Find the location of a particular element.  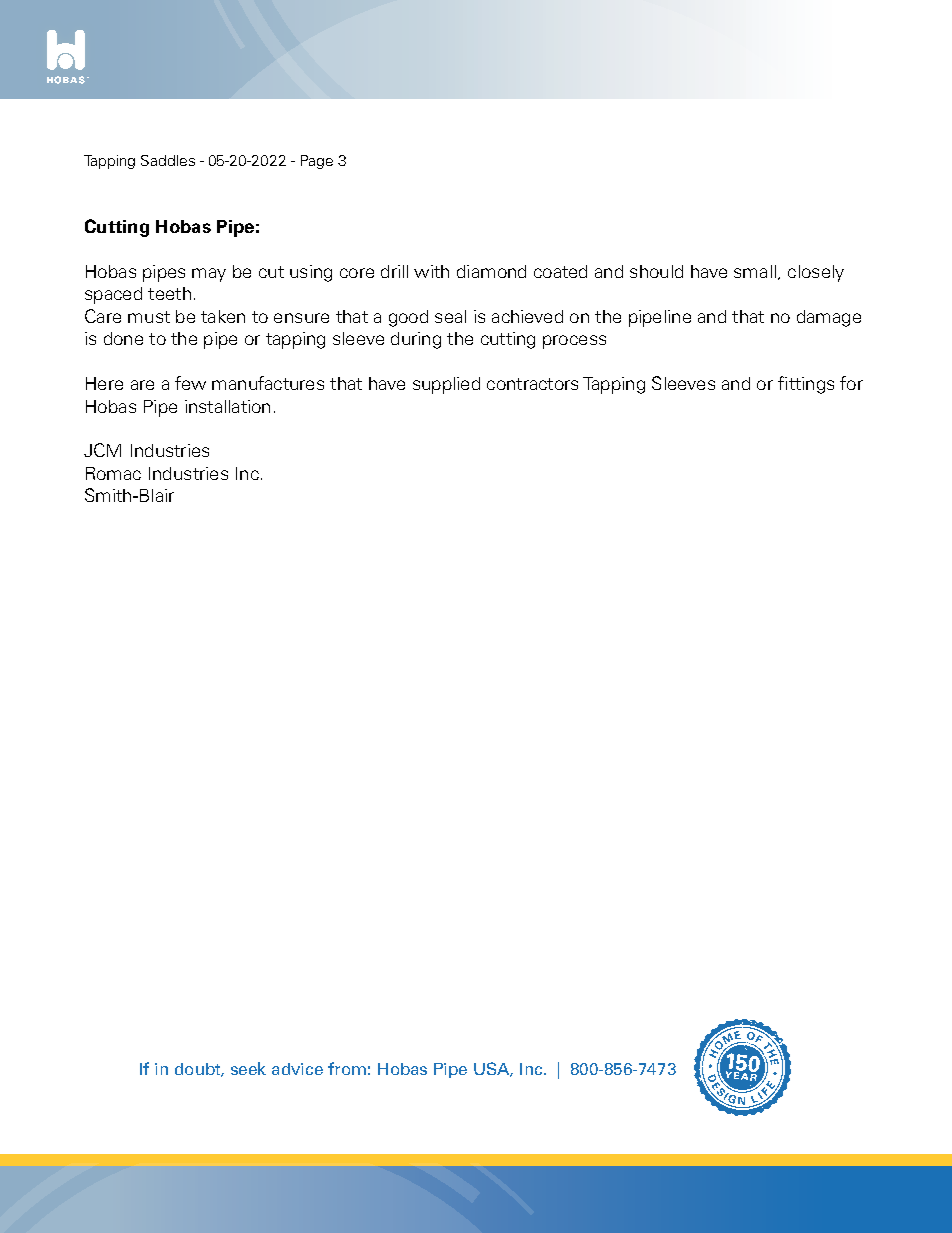

for is located at coordinates (851, 383).
